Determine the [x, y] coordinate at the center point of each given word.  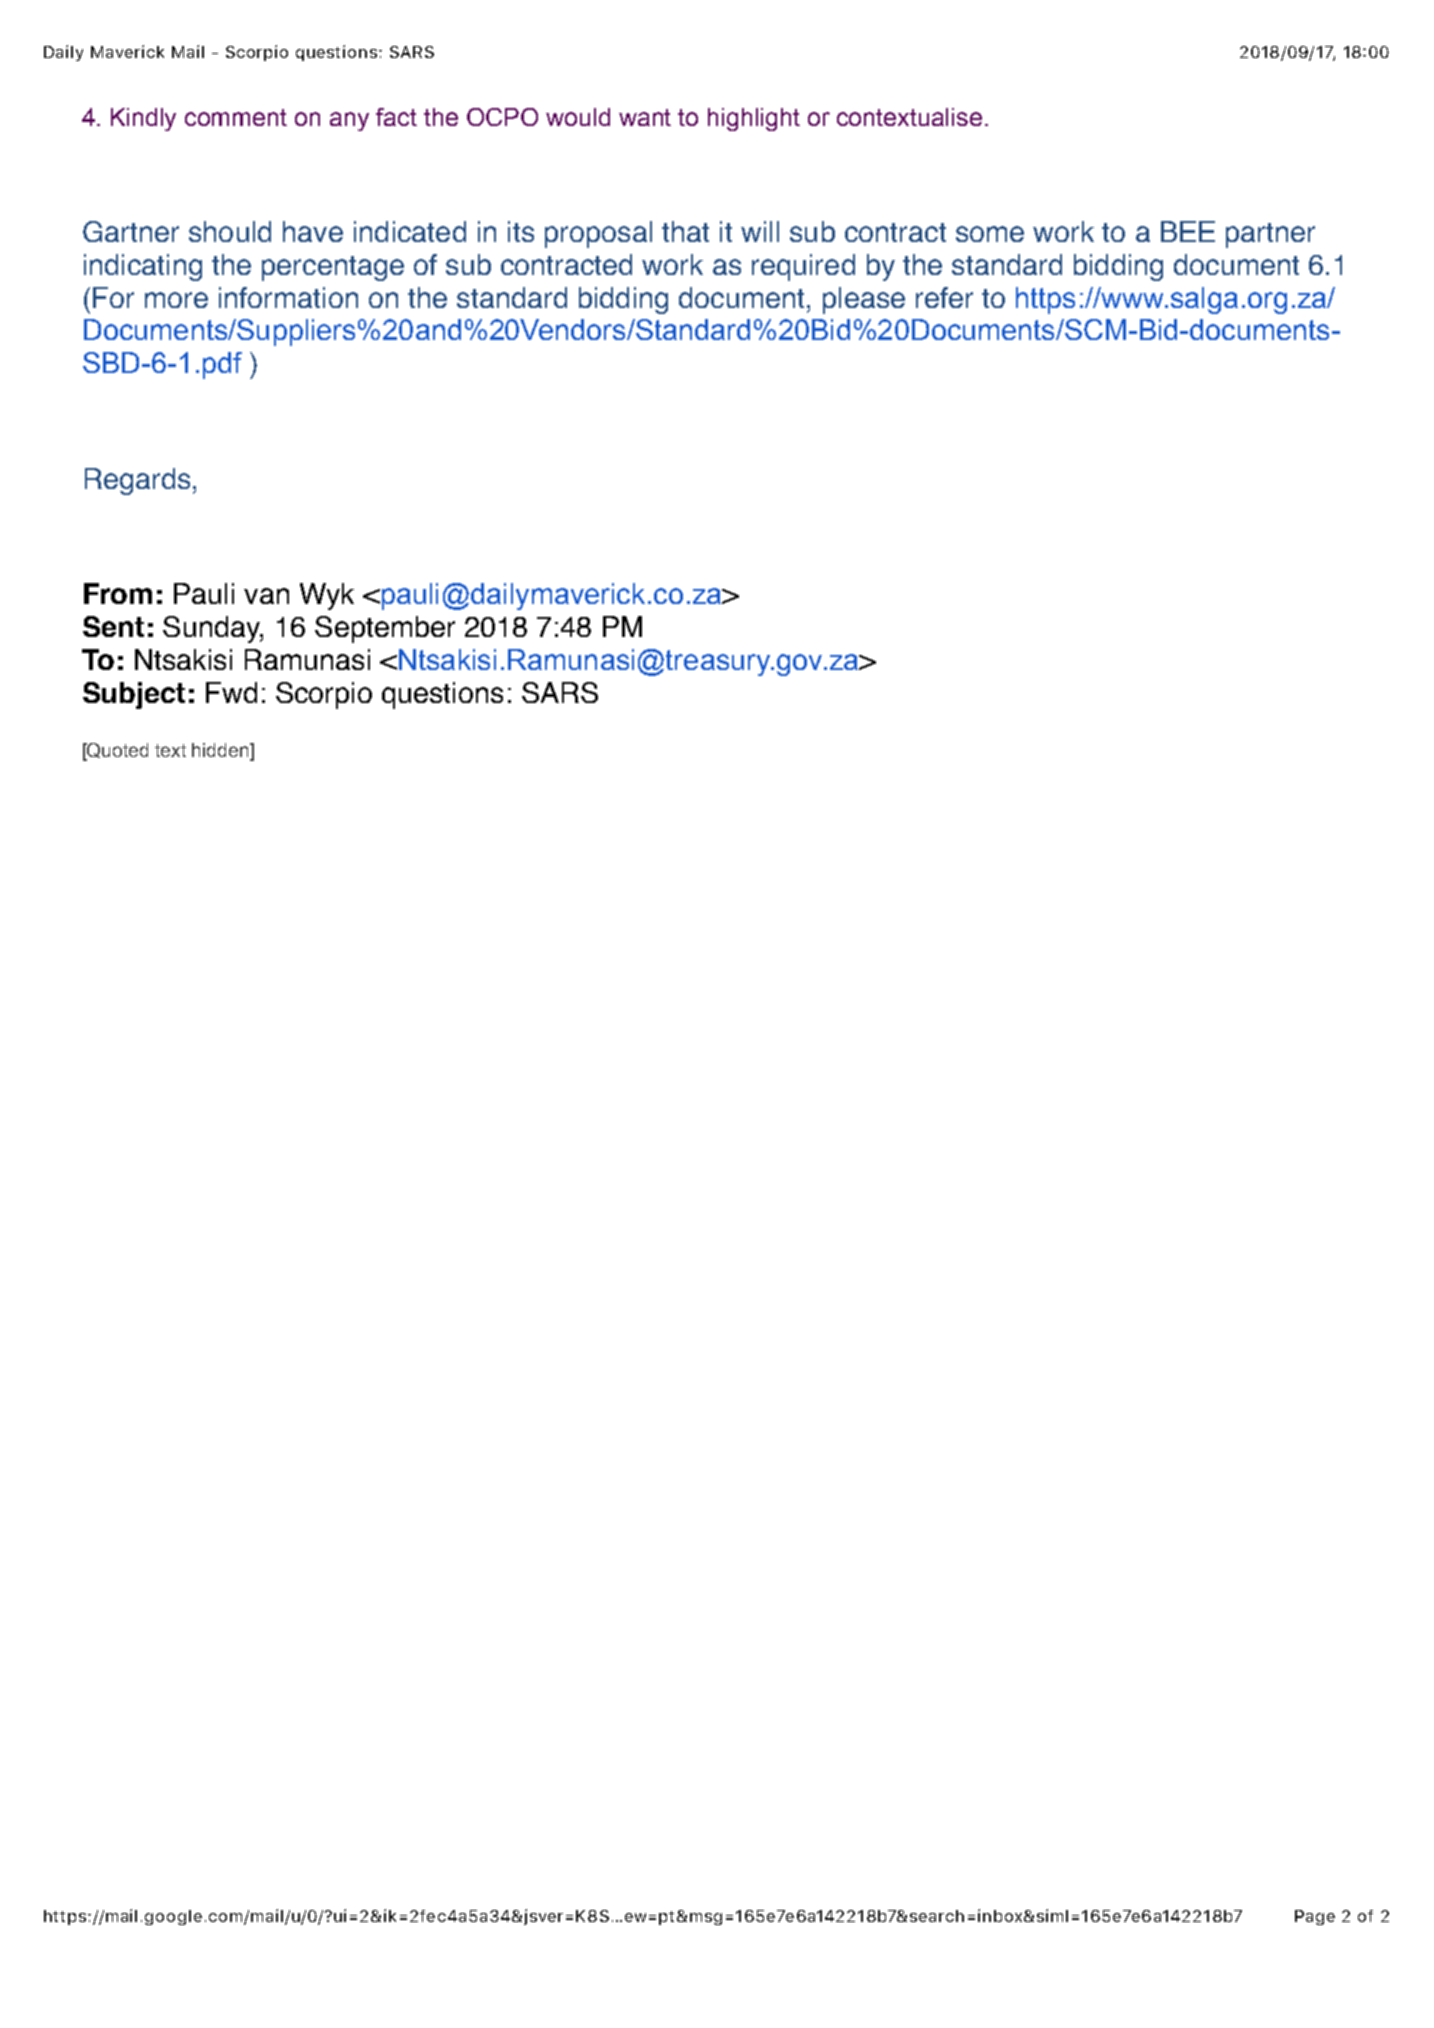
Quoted [117, 751]
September [385, 629]
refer [944, 297]
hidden [221, 750]
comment [236, 117]
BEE [1188, 231]
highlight [754, 119]
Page [1315, 1917]
